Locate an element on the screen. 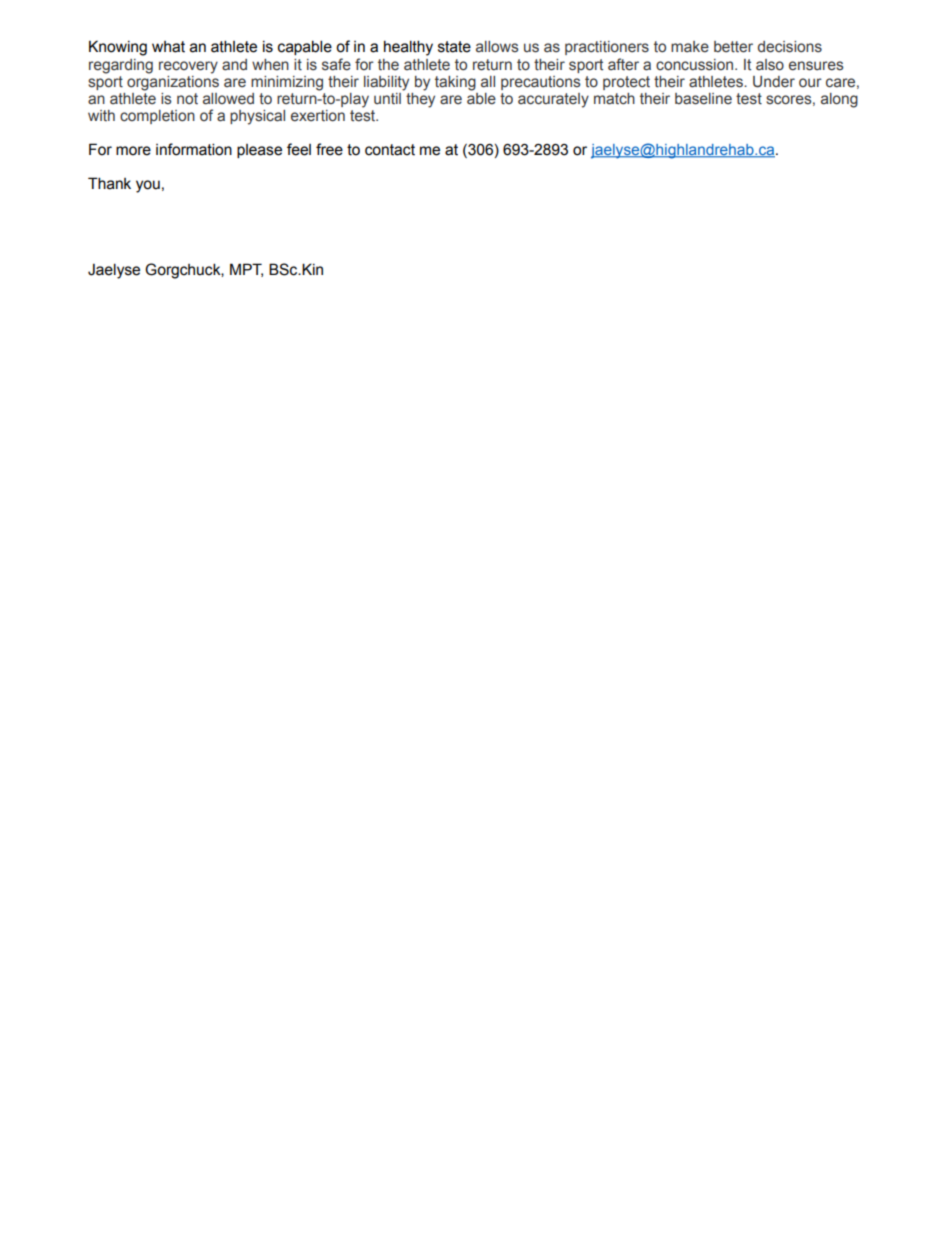 The image size is (952, 1233). contact is located at coordinates (390, 150).
